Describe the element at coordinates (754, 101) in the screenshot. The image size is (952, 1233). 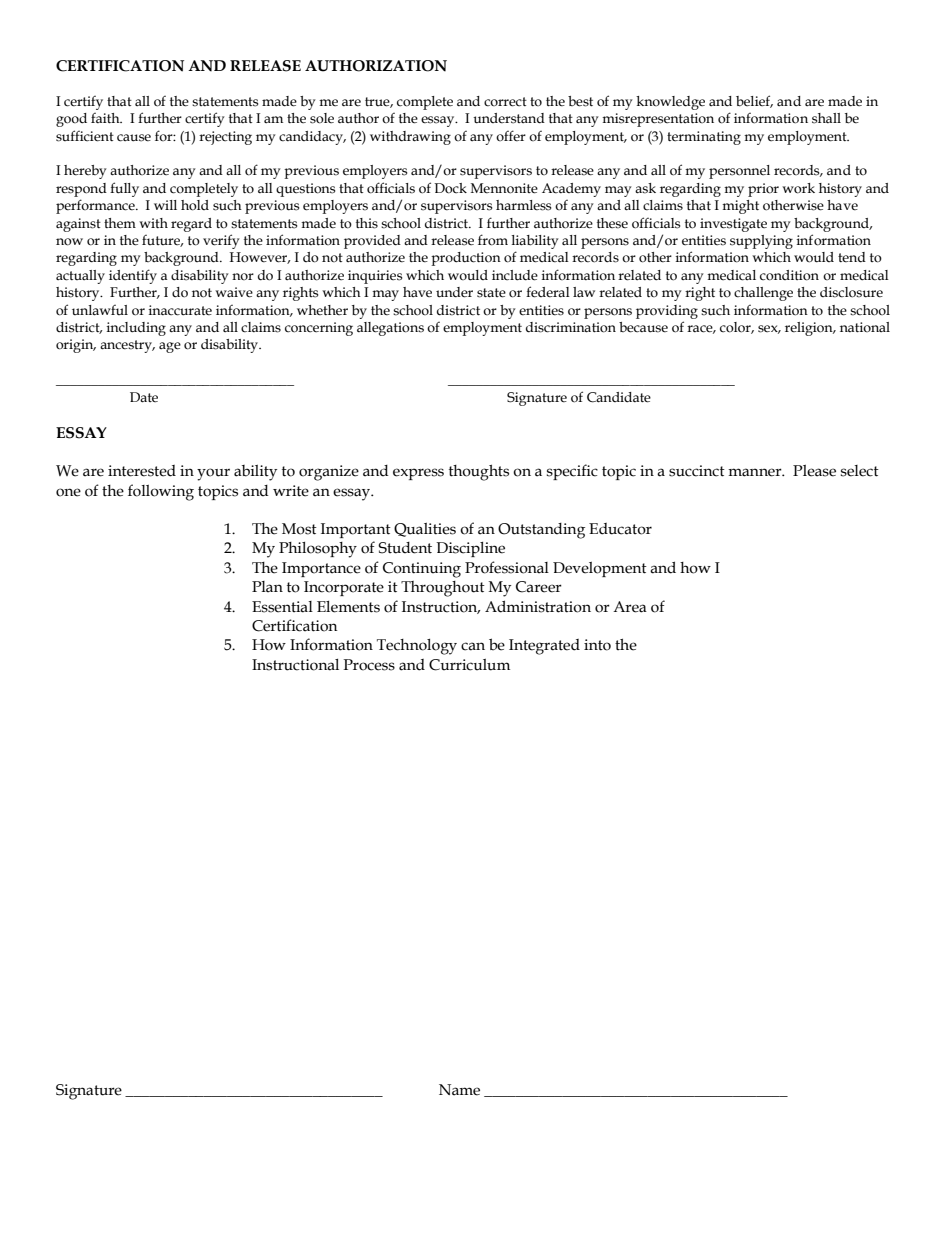
I see `belief` at that location.
